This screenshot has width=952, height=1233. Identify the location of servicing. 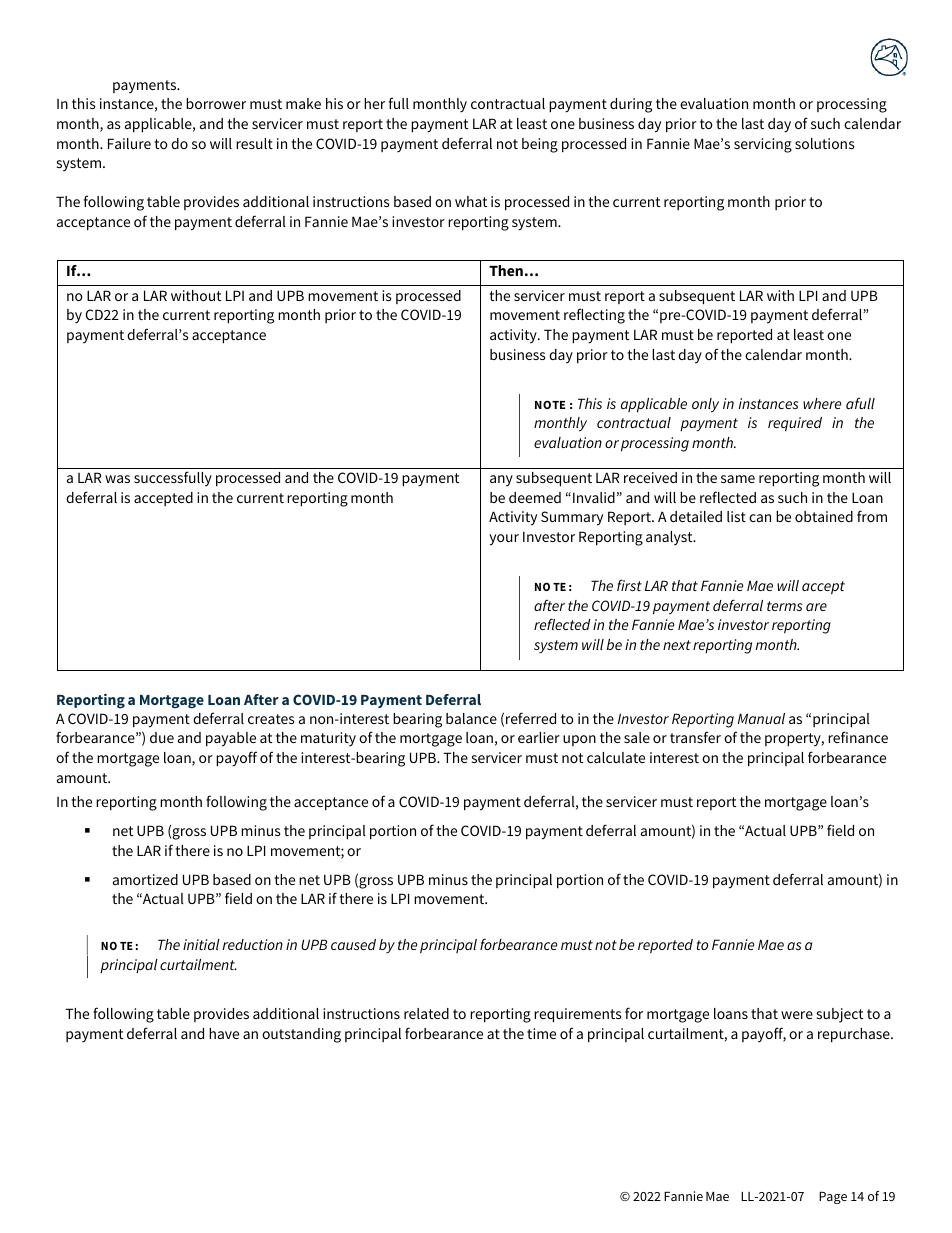
(763, 145).
